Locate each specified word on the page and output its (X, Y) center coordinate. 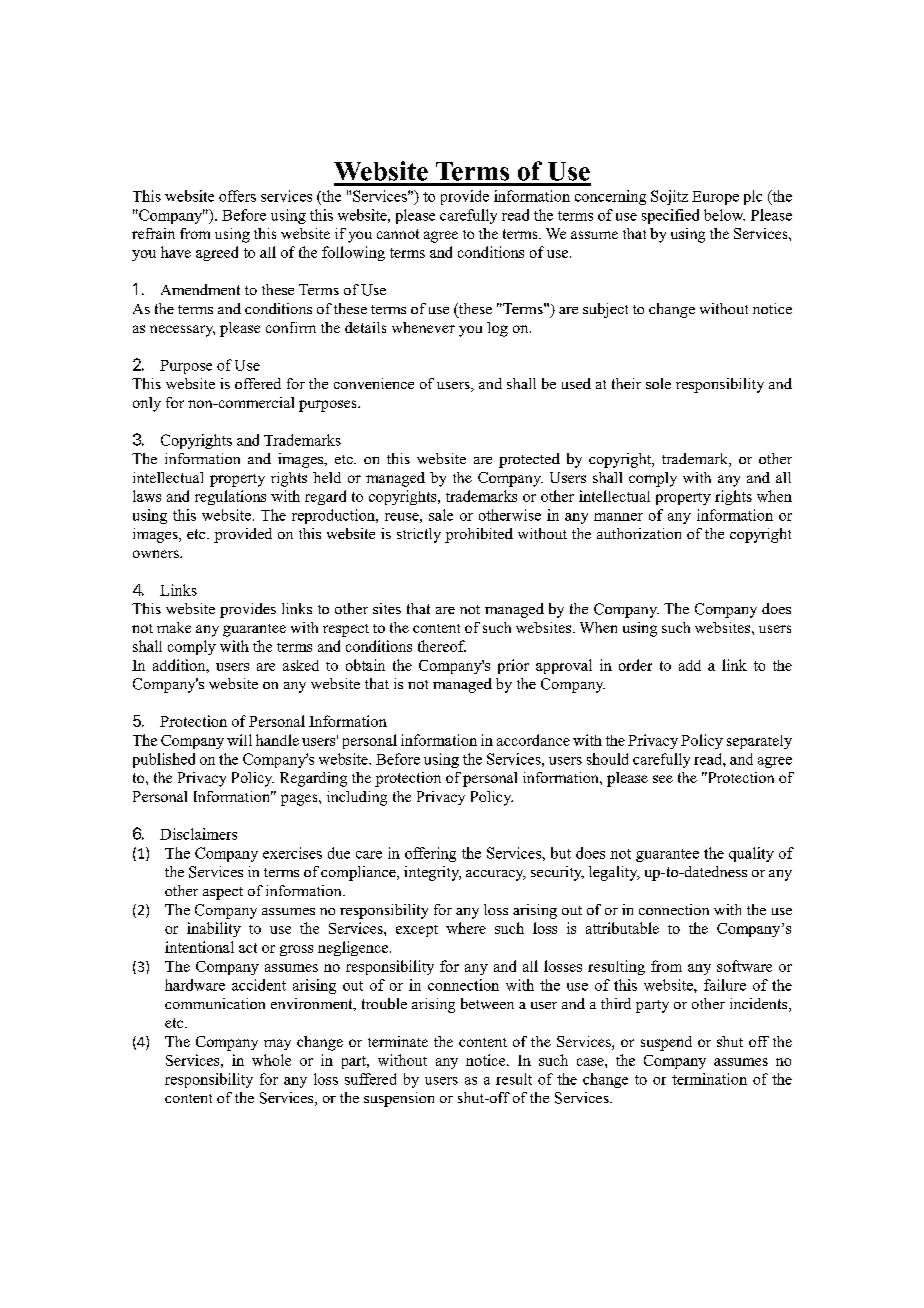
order (635, 665)
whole (271, 1060)
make (174, 627)
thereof (442, 646)
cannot (398, 234)
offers (237, 196)
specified (670, 216)
